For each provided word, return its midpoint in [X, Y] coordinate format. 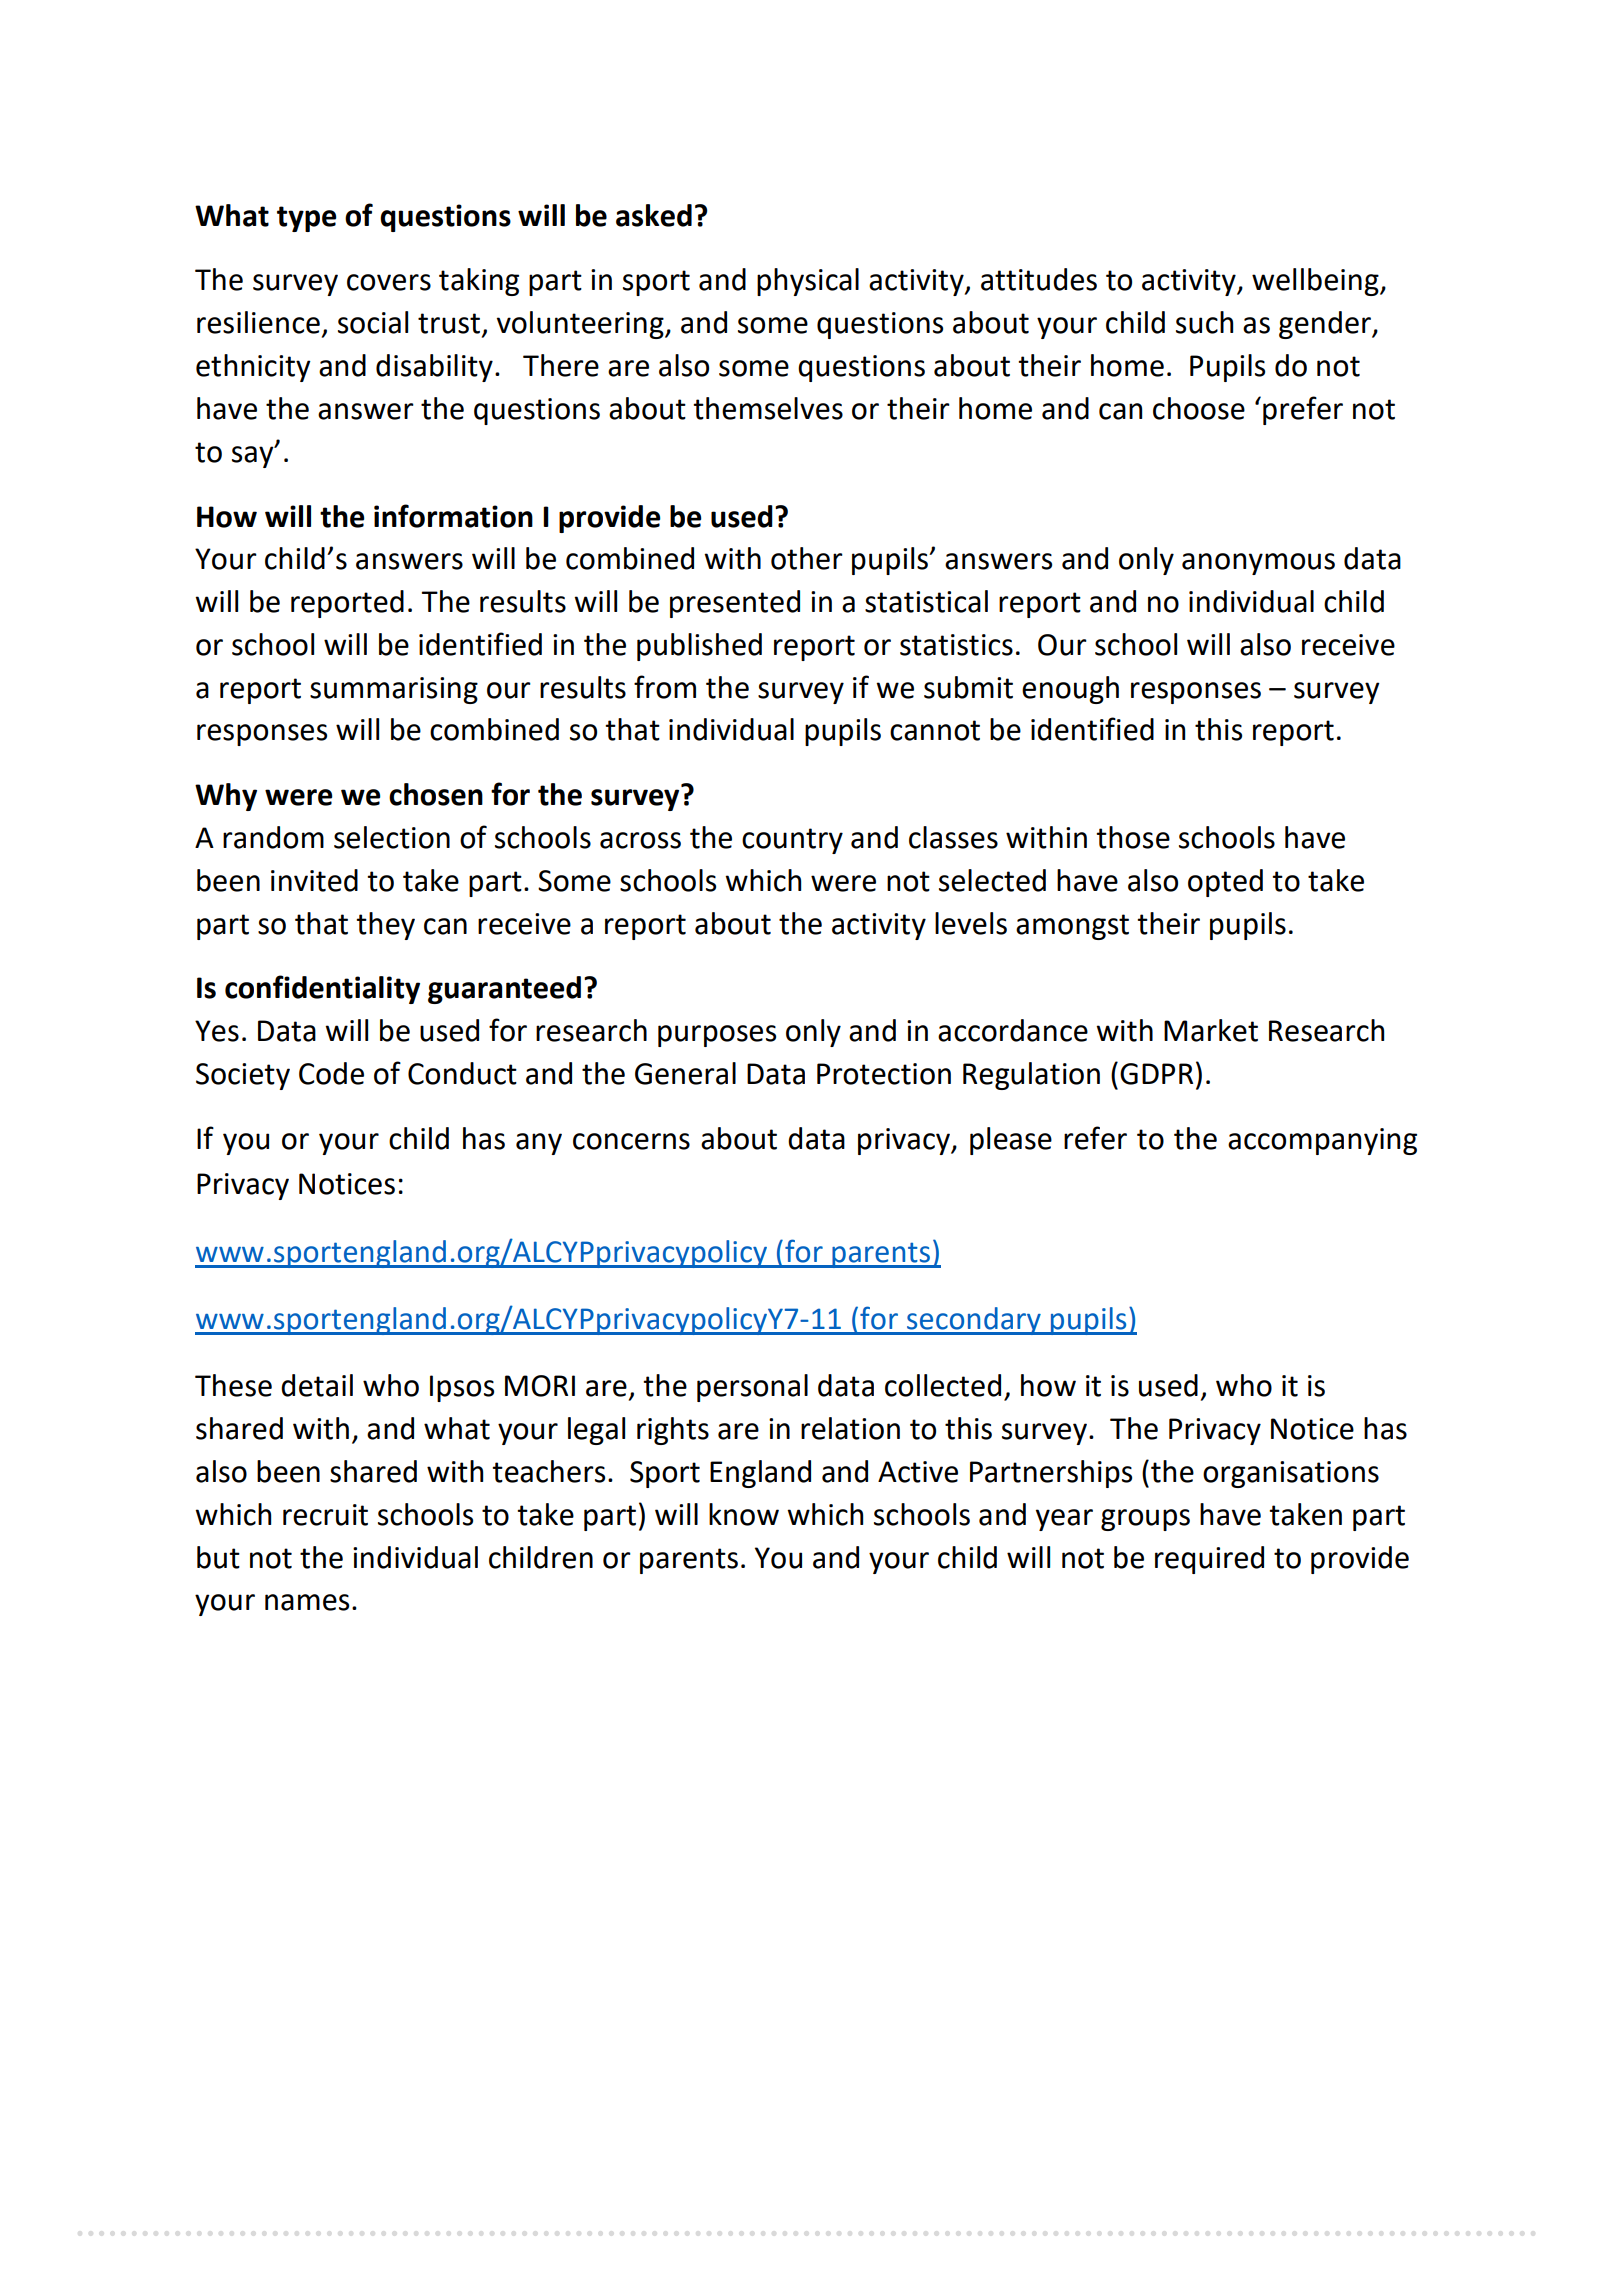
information [453, 516]
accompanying [1322, 1141]
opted [1225, 883]
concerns [631, 1141]
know [744, 1514]
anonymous [1258, 564]
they [385, 926]
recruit [325, 1515]
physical [808, 282]
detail [317, 1385]
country [792, 841]
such [1204, 322]
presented [735, 604]
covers [389, 282]
